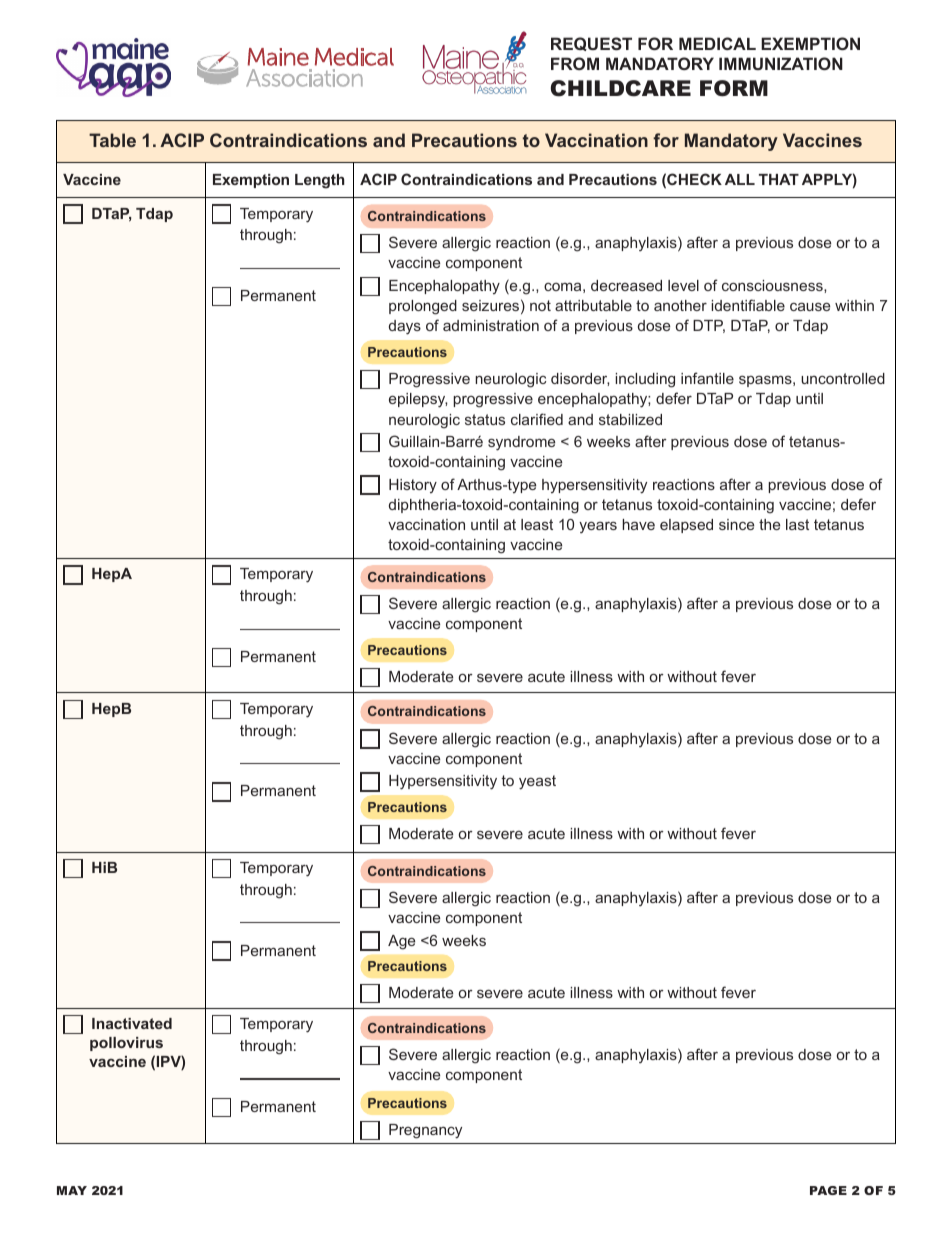  Describe the element at coordinates (709, 326) in the page. I see `DTP` at that location.
